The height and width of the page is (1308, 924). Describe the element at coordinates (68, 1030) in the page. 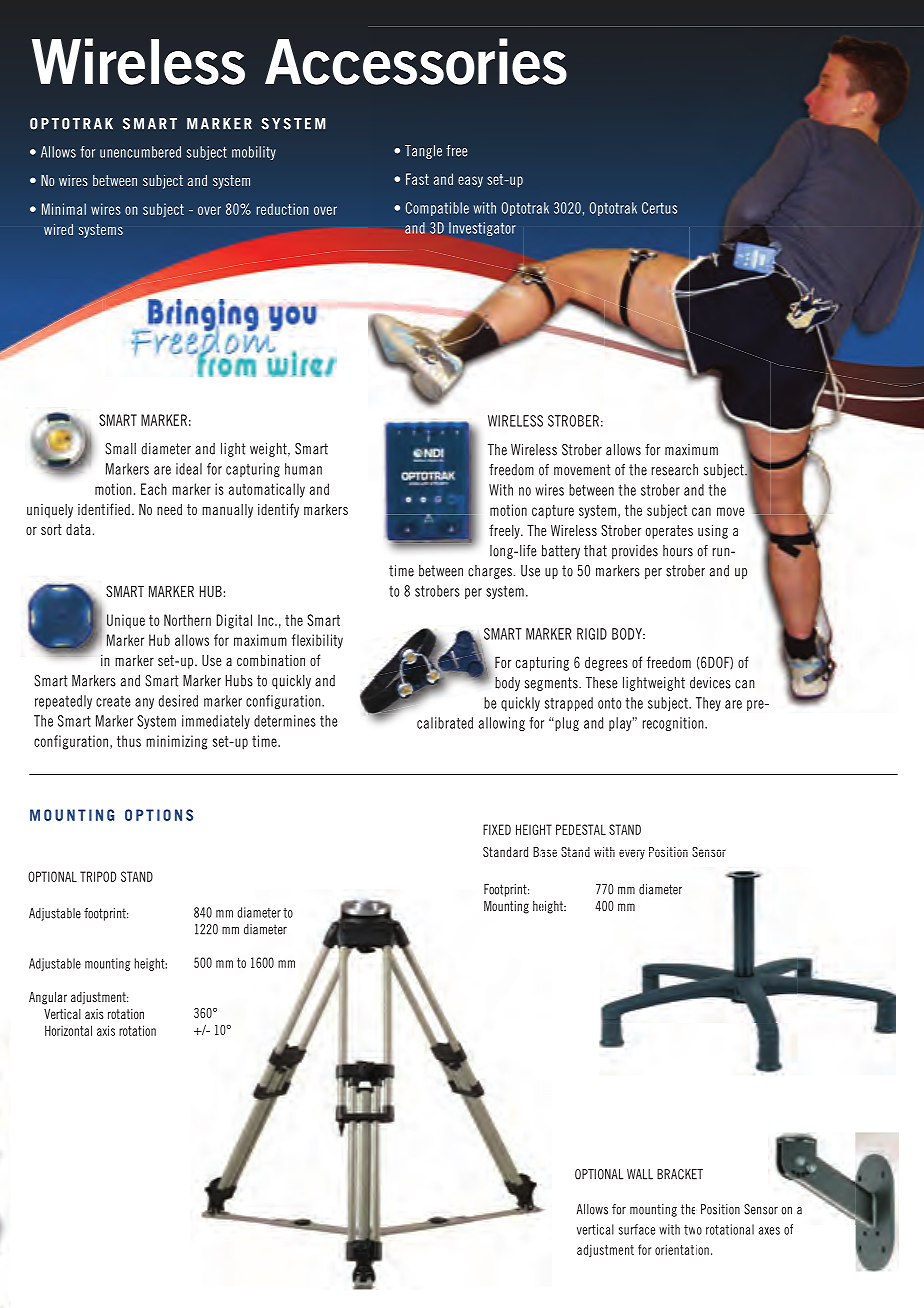

I see `Horizontal` at that location.
